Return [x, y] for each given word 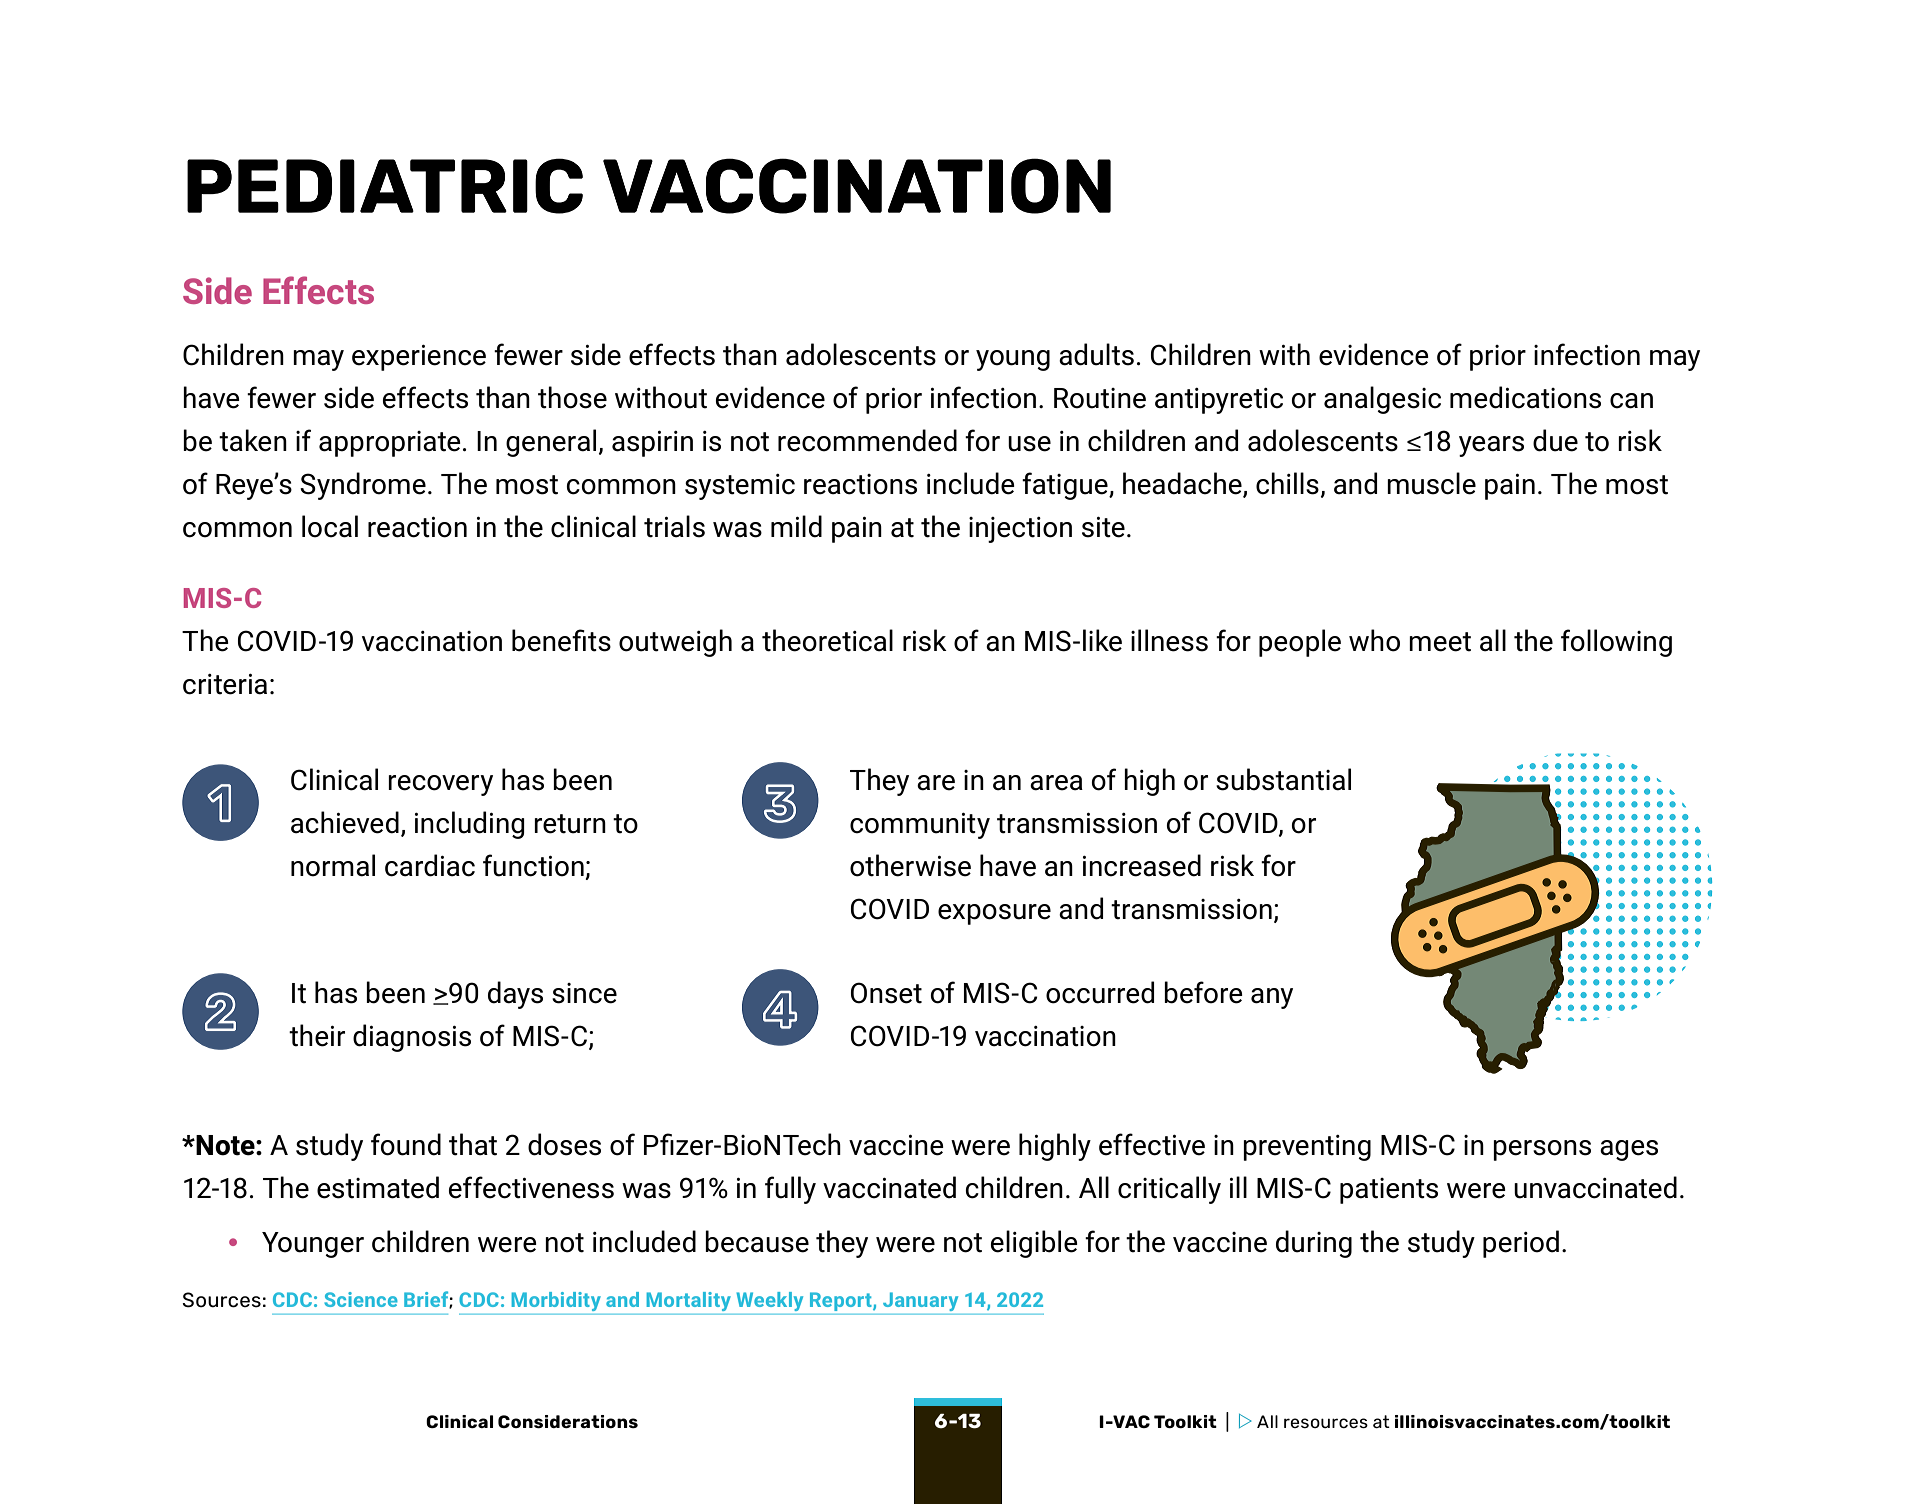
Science [361, 1299]
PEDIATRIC [385, 186]
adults [1096, 354]
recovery [440, 785]
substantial [1283, 779]
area [1056, 783]
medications [1525, 397]
